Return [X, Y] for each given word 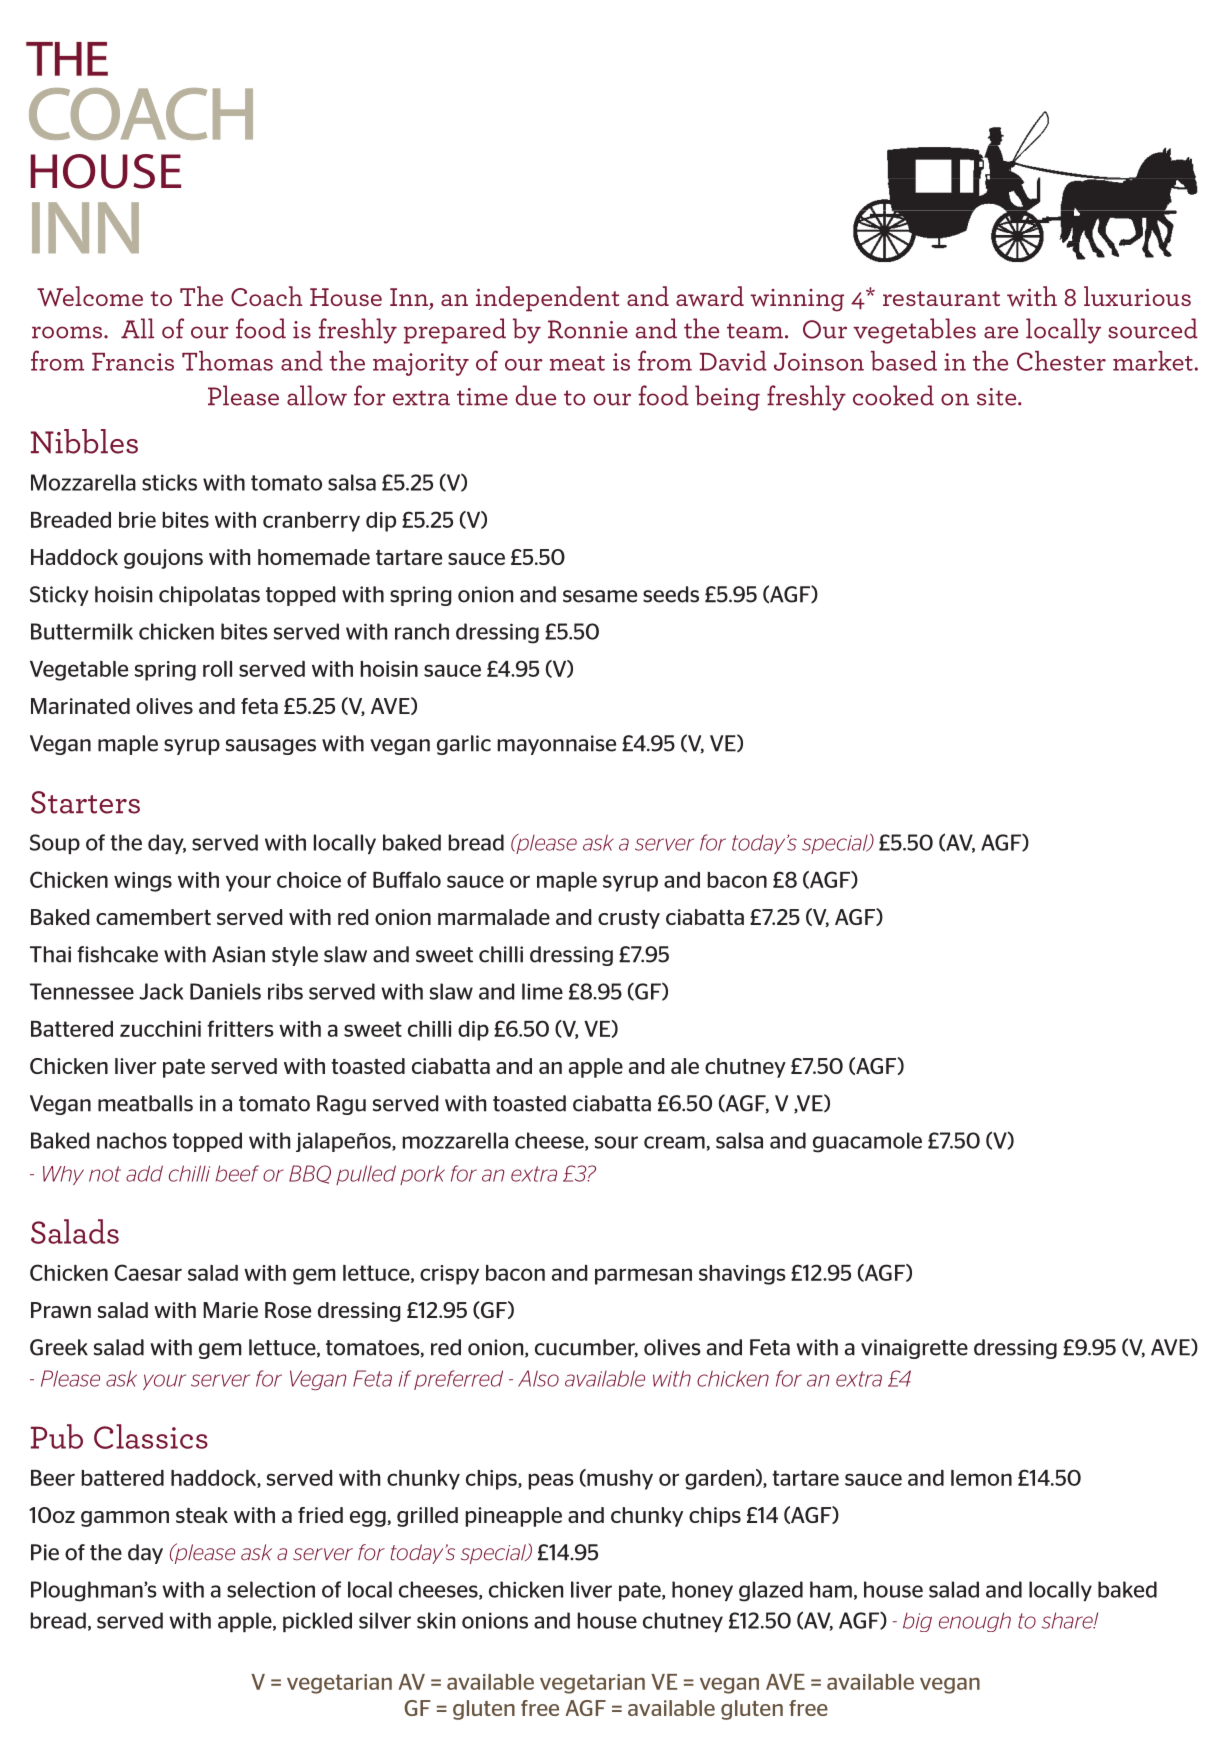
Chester [1061, 361]
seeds [671, 594]
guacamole [867, 1142]
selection [271, 1589]
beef [237, 1173]
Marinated [80, 706]
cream [674, 1142]
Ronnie [588, 329]
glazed [771, 1591]
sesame [600, 596]
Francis [133, 362]
